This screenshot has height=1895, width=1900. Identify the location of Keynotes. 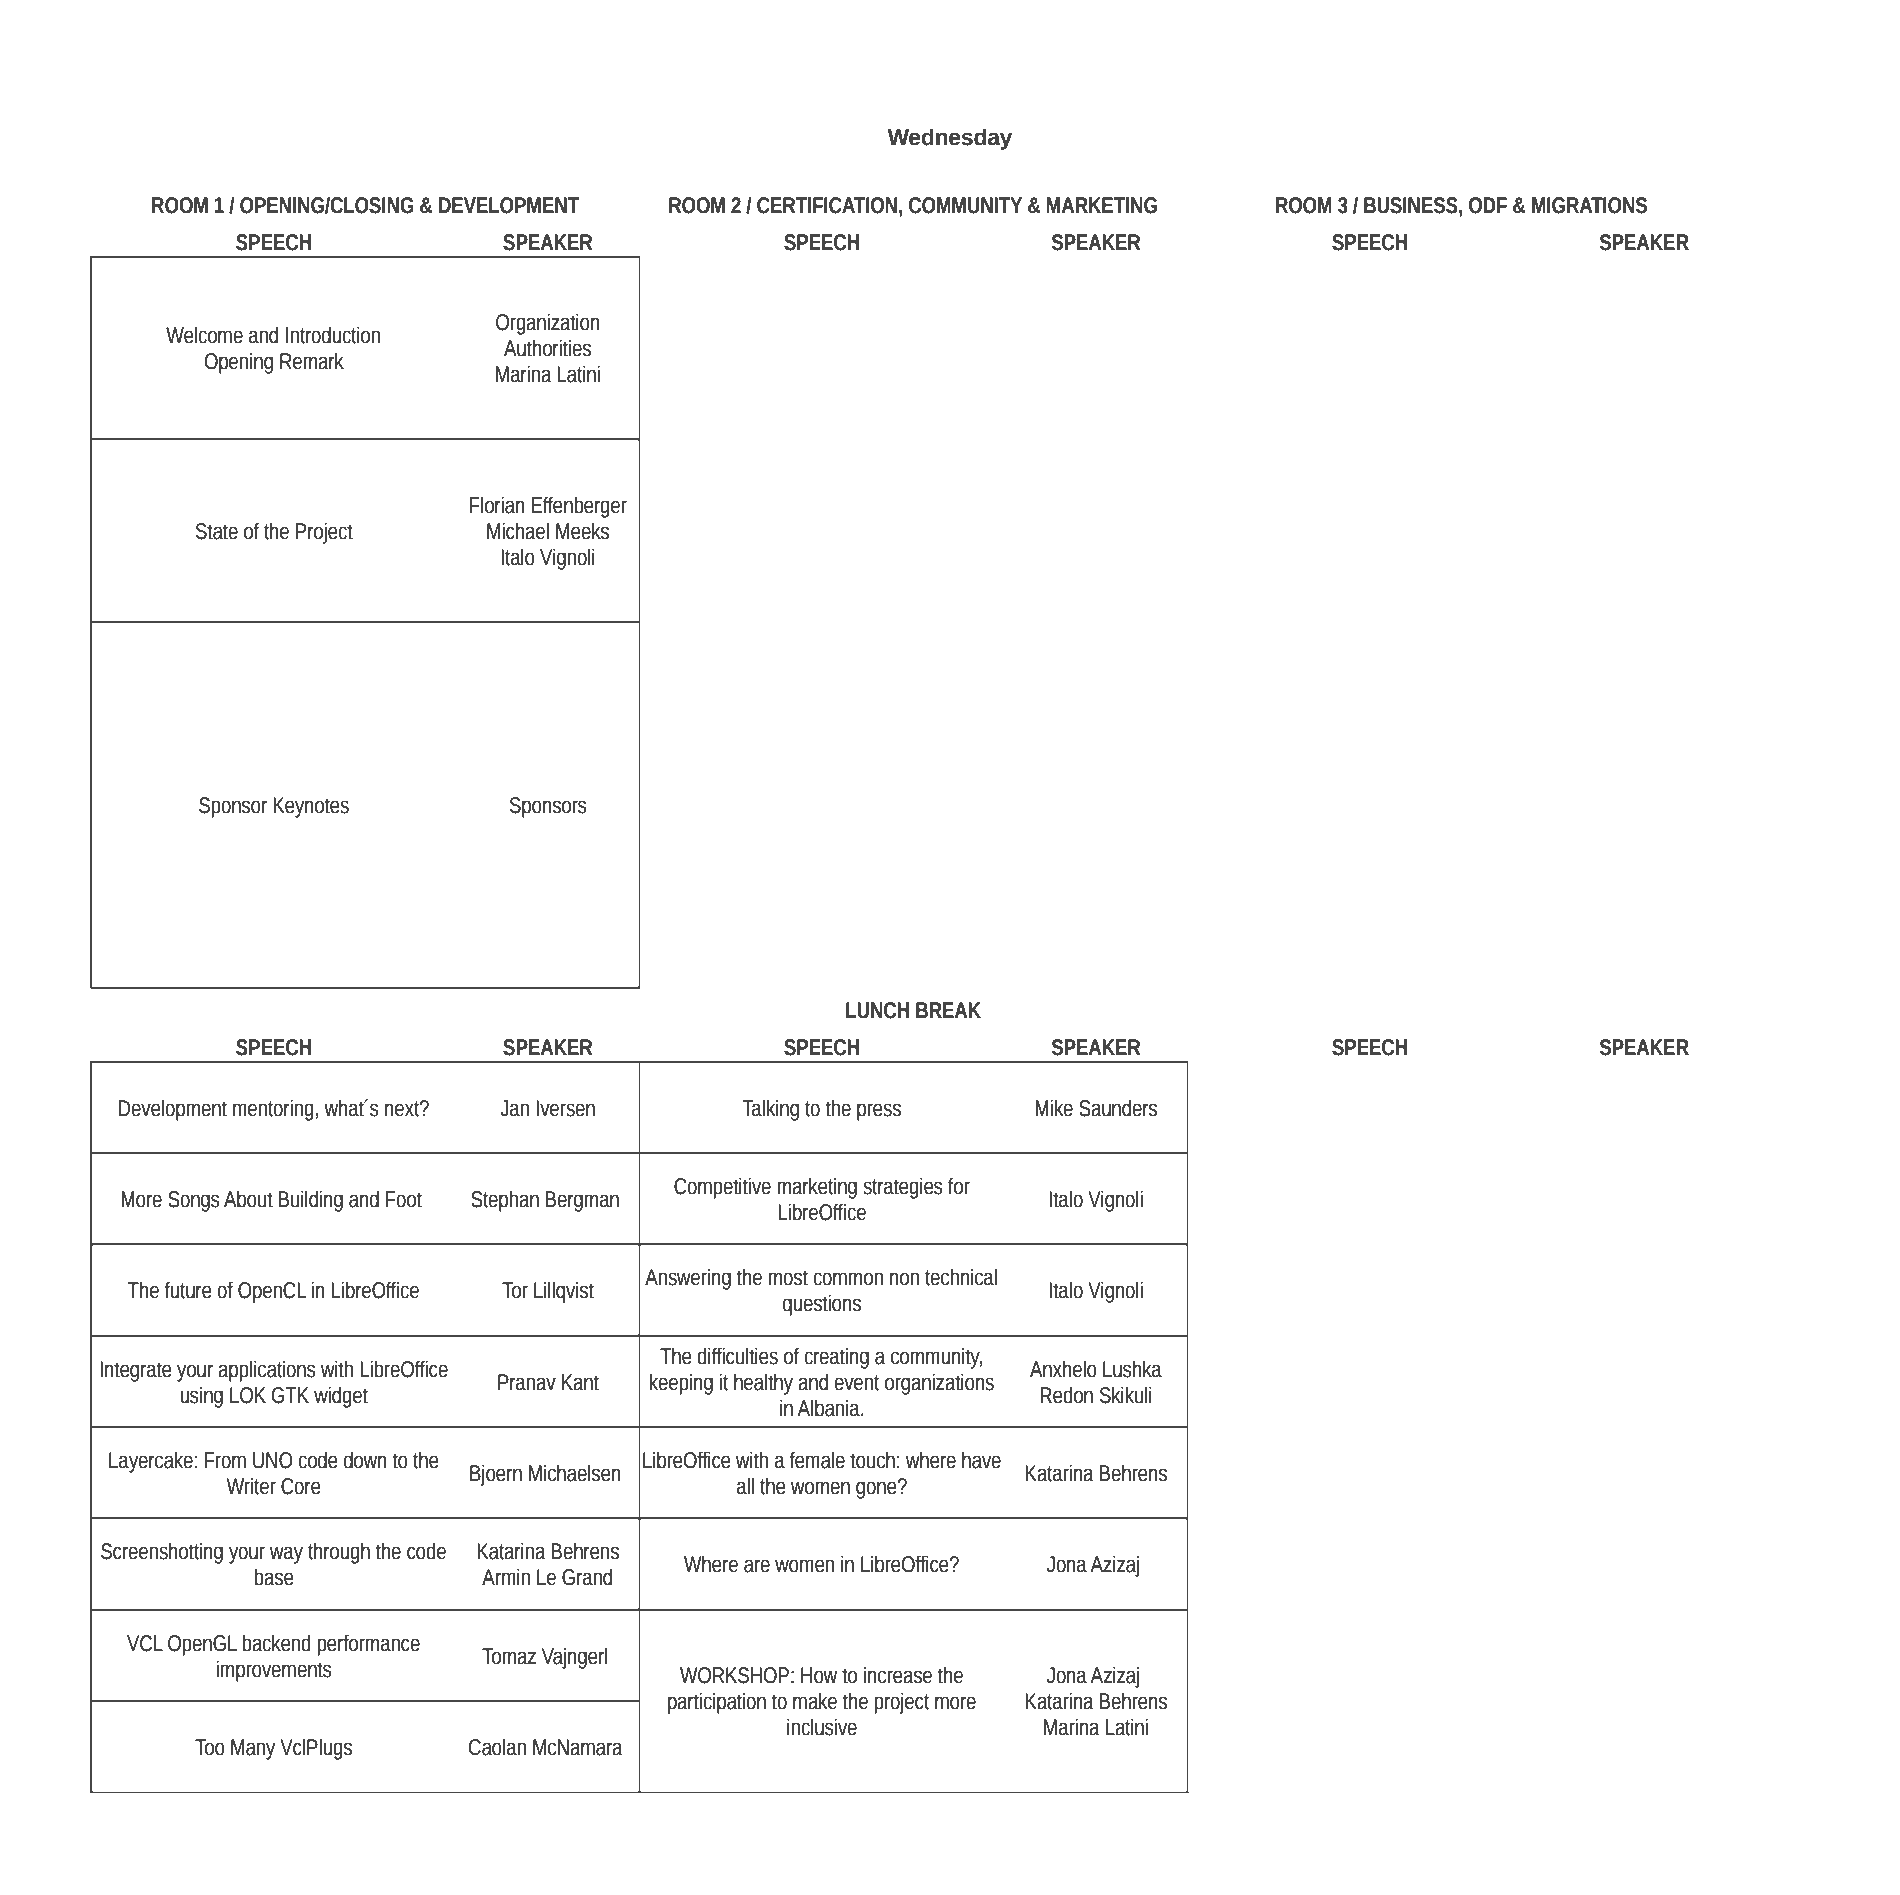
(311, 807).
